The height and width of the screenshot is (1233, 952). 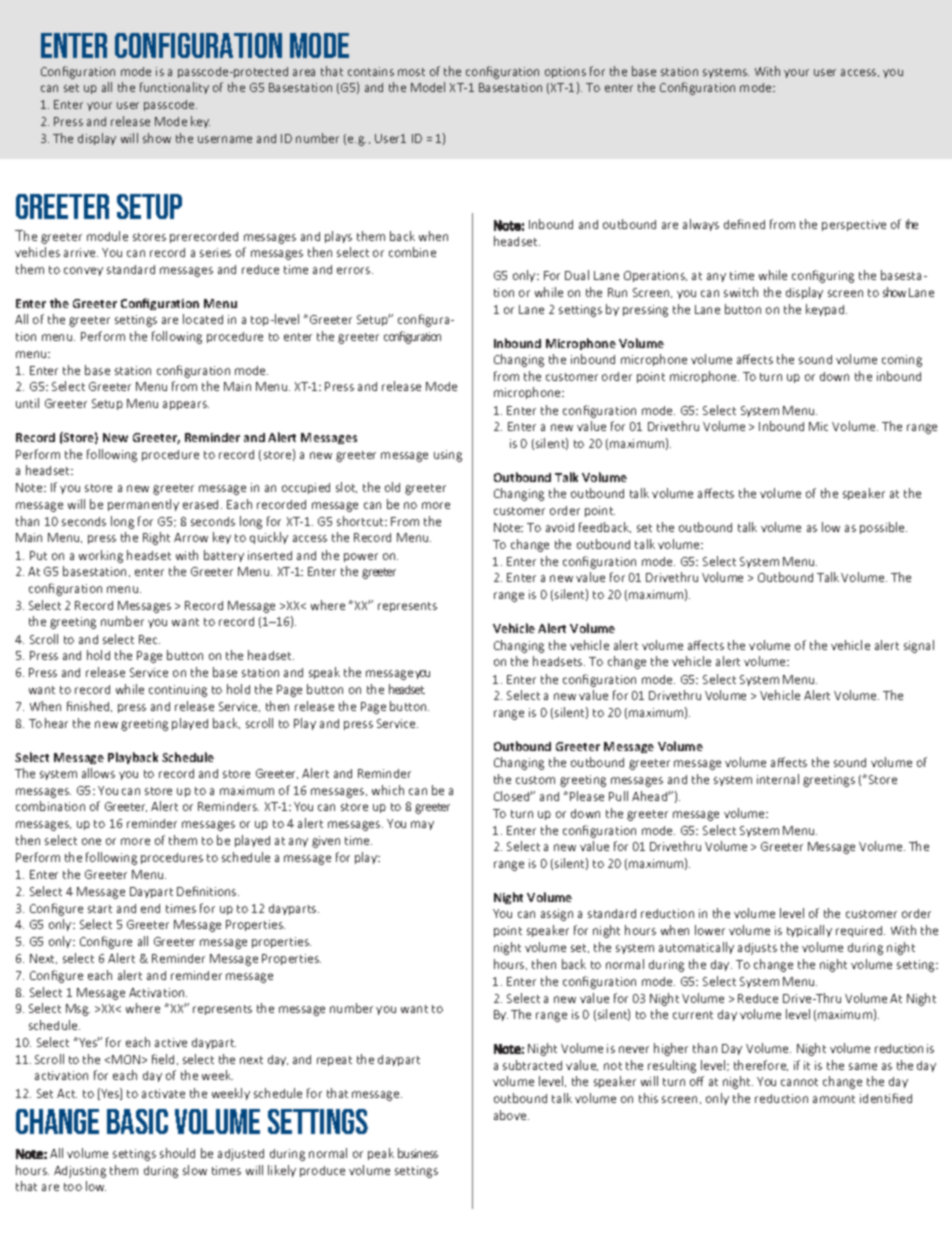 What do you see at coordinates (422, 825) in the screenshot?
I see `may` at bounding box center [422, 825].
